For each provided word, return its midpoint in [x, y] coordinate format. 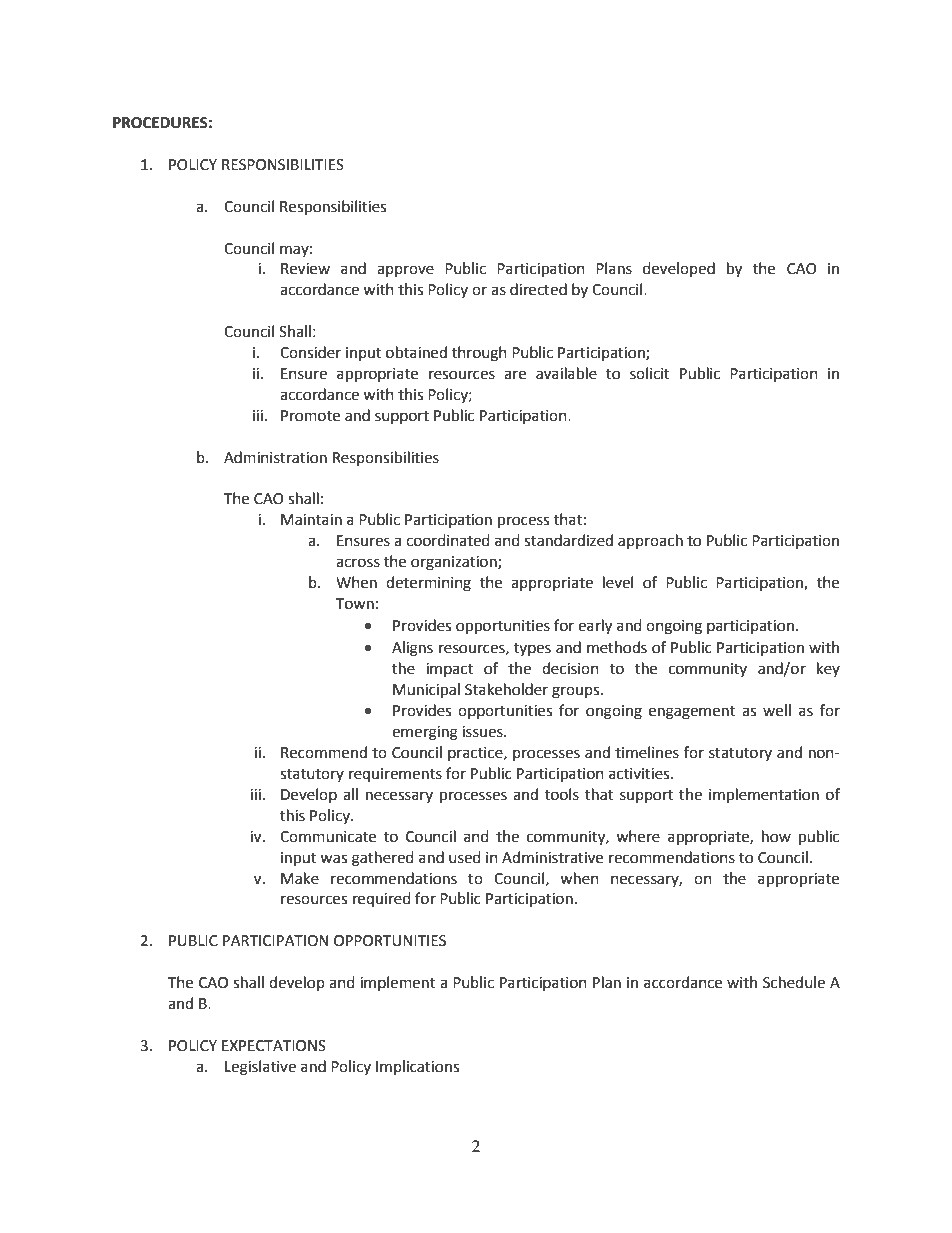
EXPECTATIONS [274, 1046]
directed [538, 289]
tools [562, 794]
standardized [568, 540]
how [776, 836]
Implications [417, 1067]
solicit [650, 373]
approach [650, 541]
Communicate [328, 837]
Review [305, 269]
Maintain [311, 520]
